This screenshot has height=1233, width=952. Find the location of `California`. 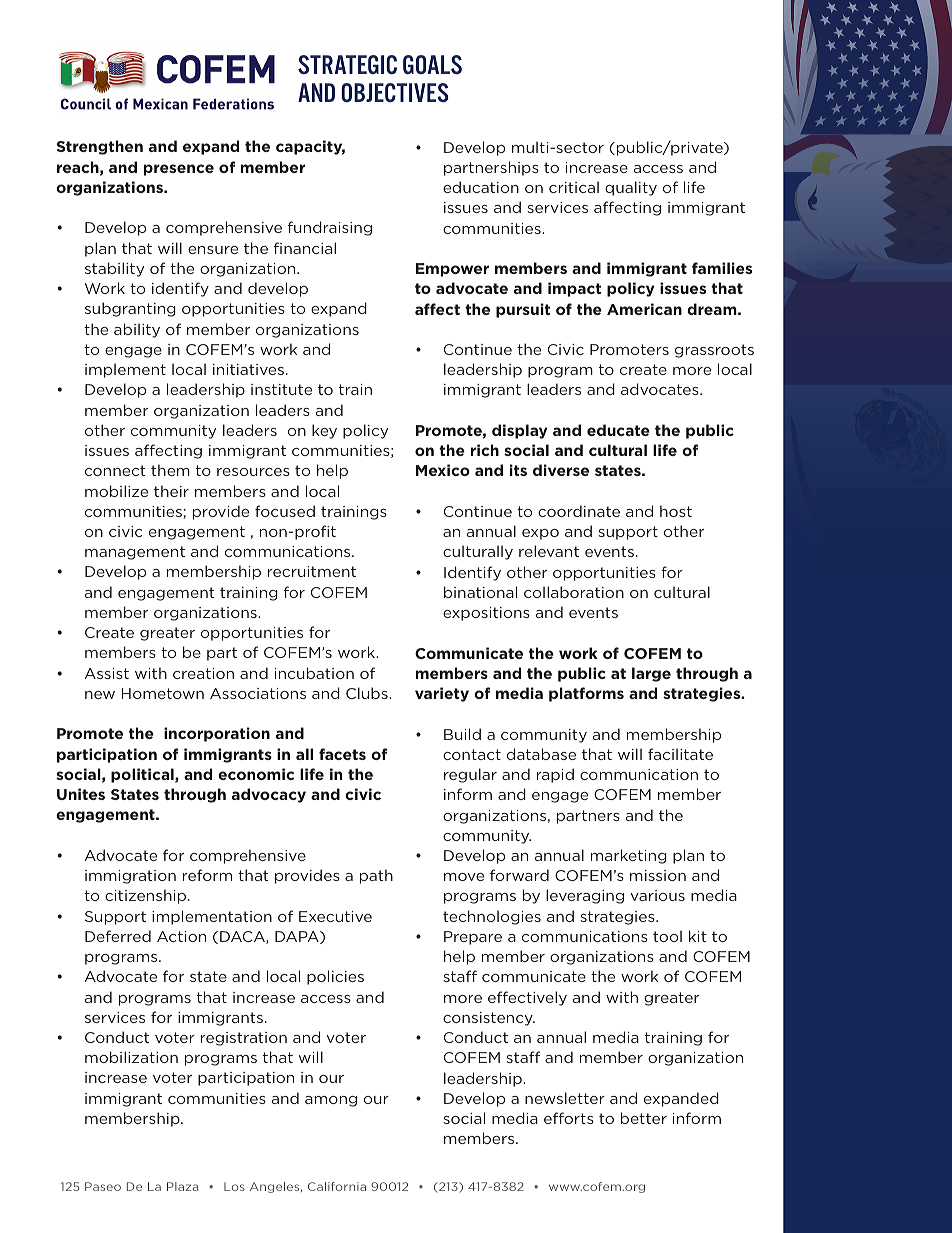

California is located at coordinates (337, 1186).
